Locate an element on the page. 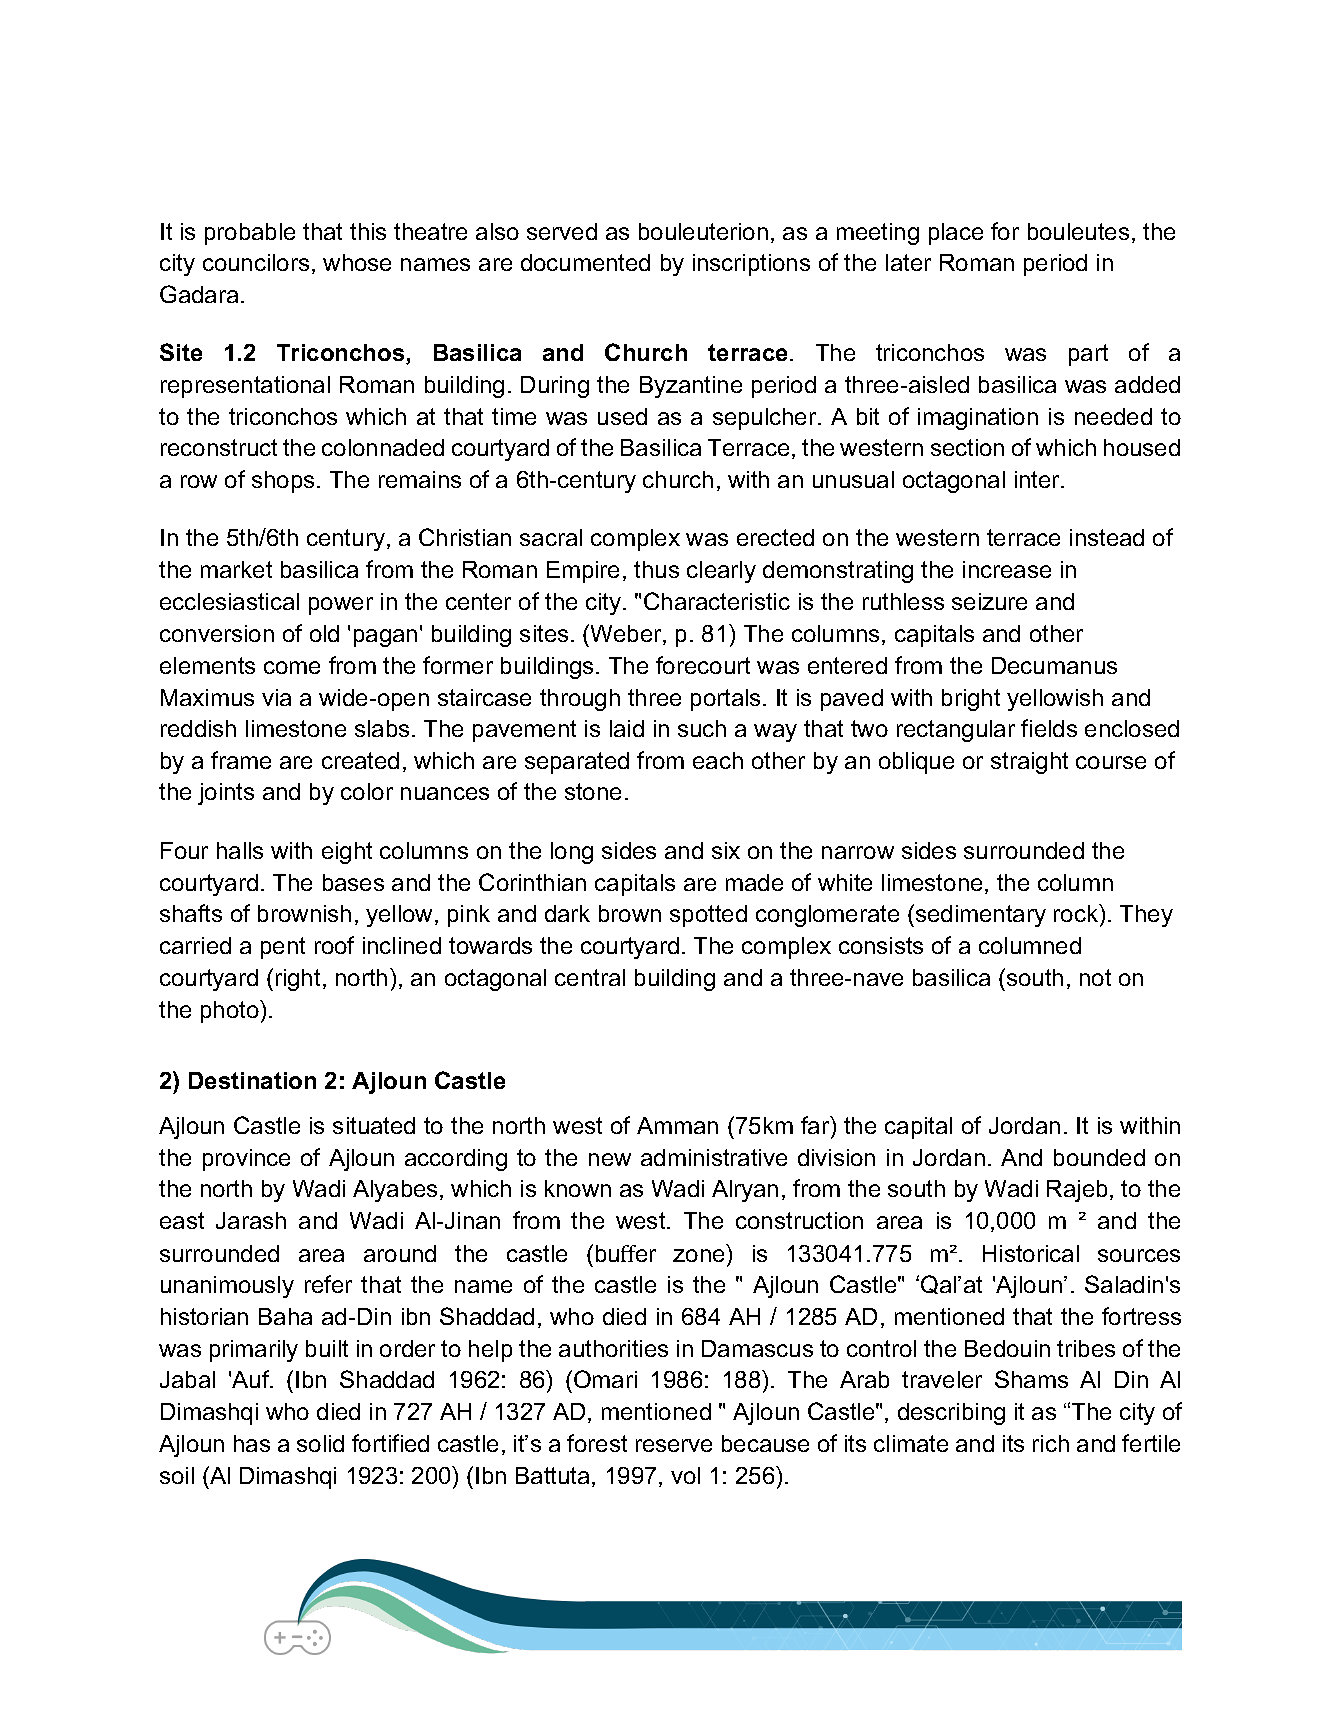 The height and width of the image is (1731, 1337). documented is located at coordinates (585, 262).
